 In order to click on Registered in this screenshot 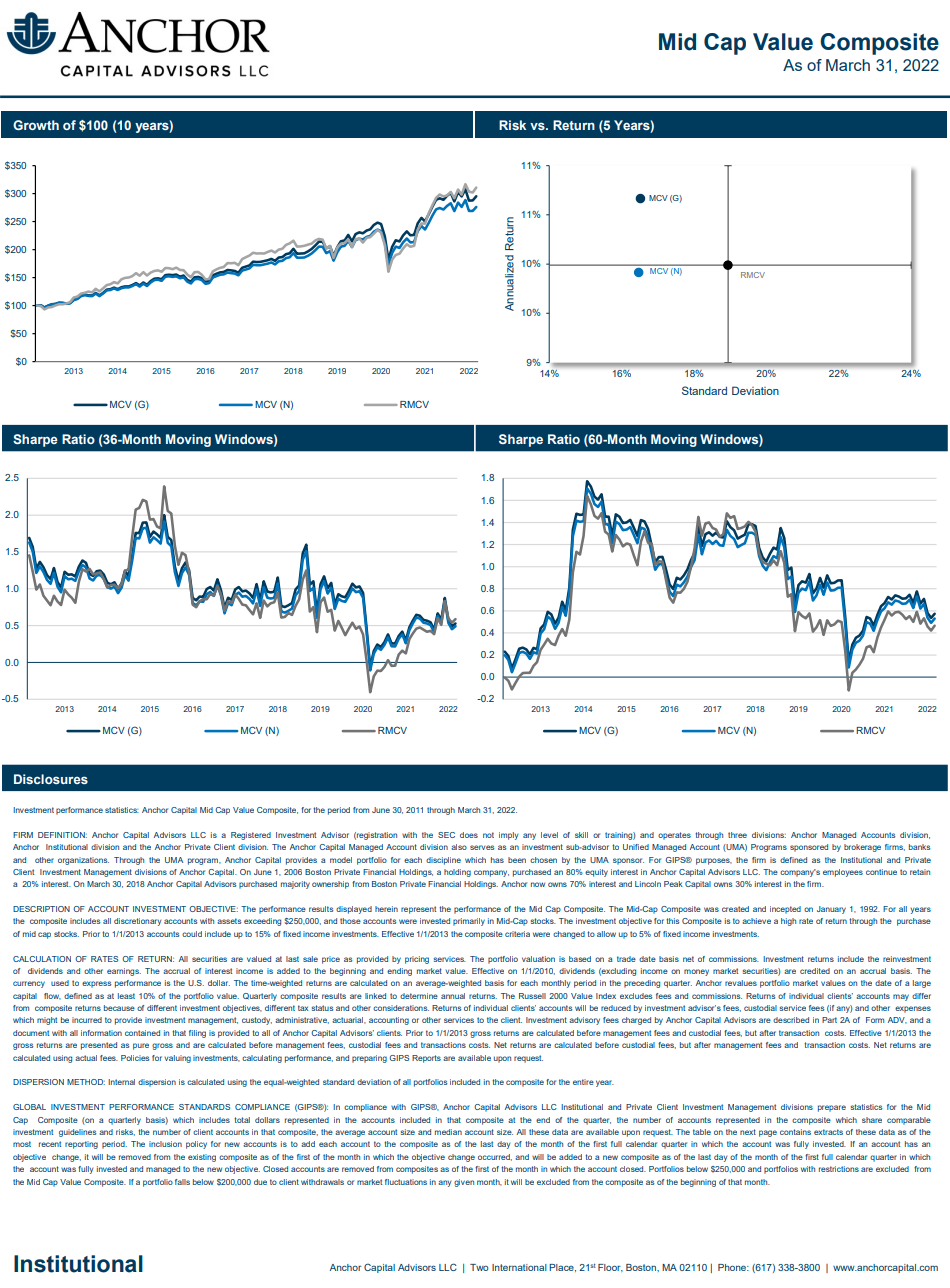, I will do `click(251, 836)`.
